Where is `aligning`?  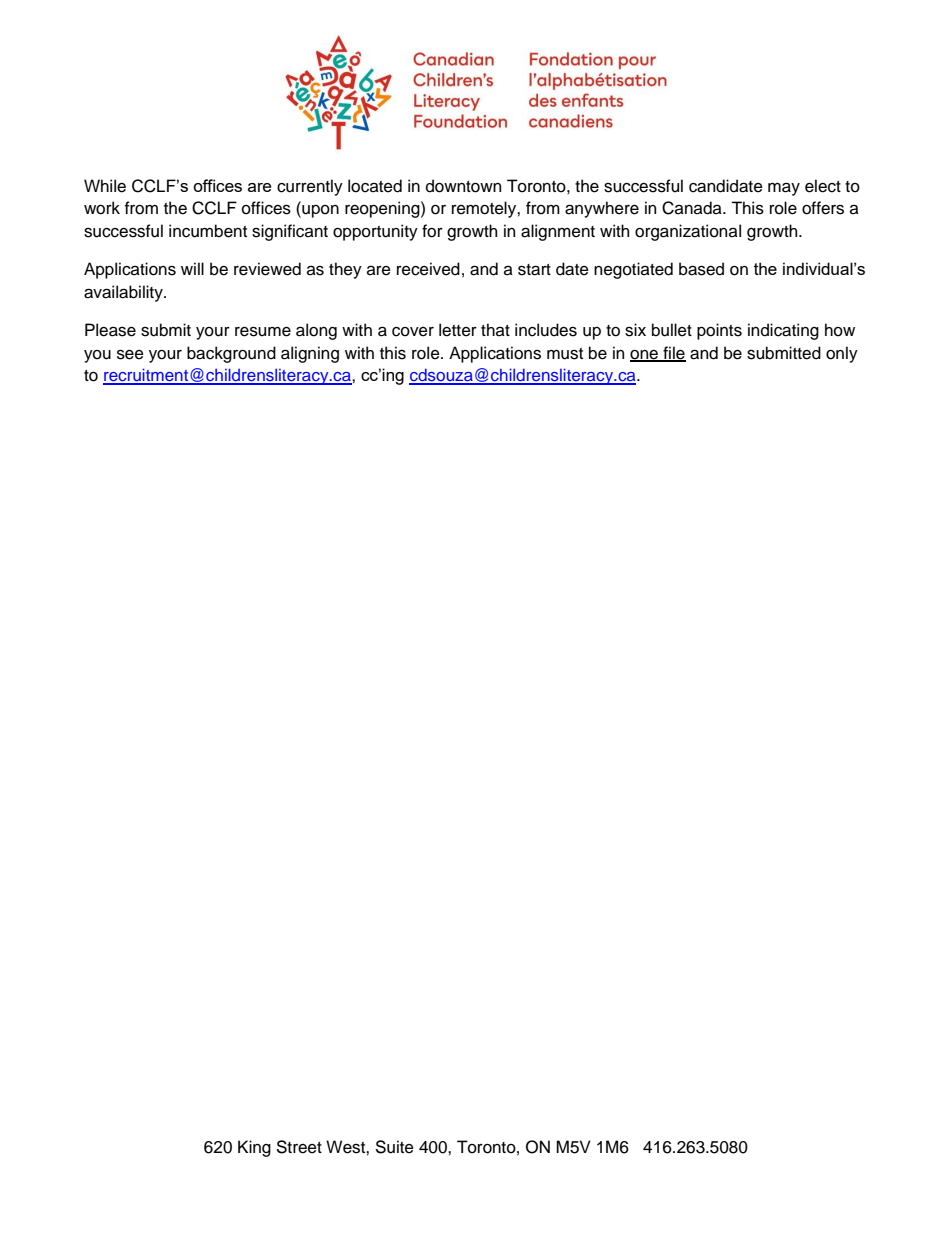
aligning is located at coordinates (310, 354).
